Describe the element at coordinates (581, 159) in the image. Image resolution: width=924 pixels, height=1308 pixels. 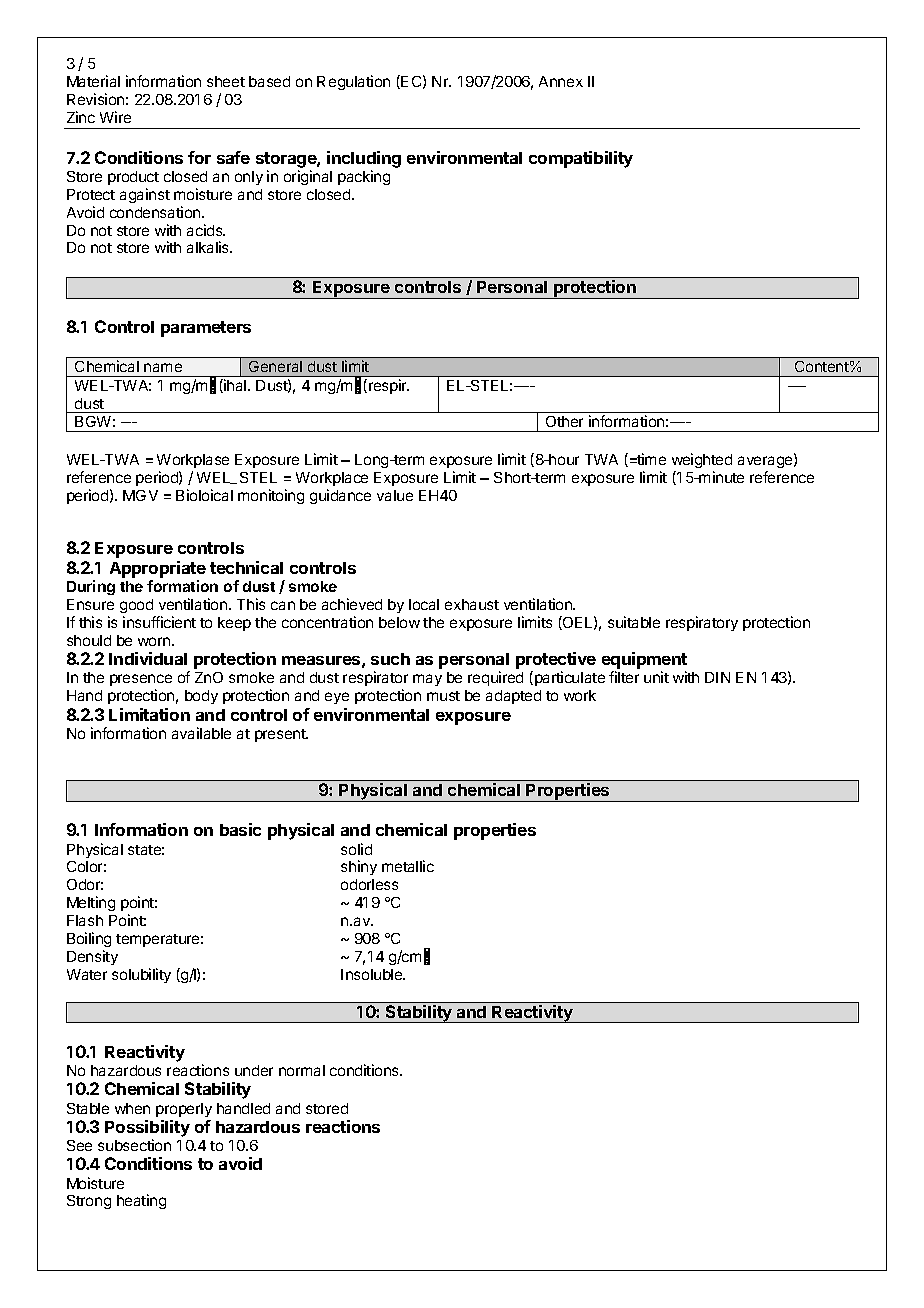
I see `compatibility` at that location.
